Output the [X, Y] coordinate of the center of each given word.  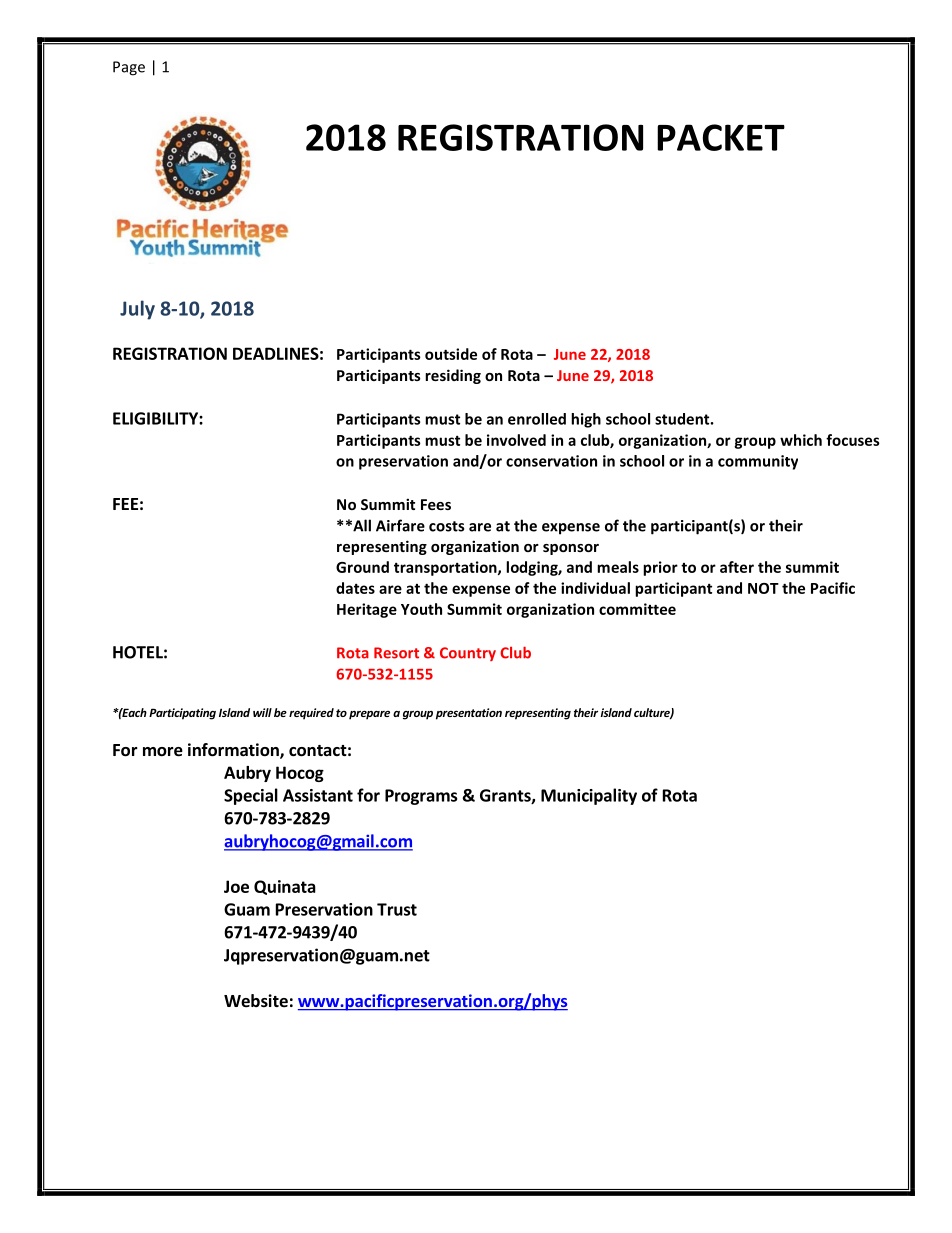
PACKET [721, 137]
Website [256, 1001]
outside [451, 354]
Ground [362, 567]
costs [446, 526]
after [737, 567]
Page [129, 68]
